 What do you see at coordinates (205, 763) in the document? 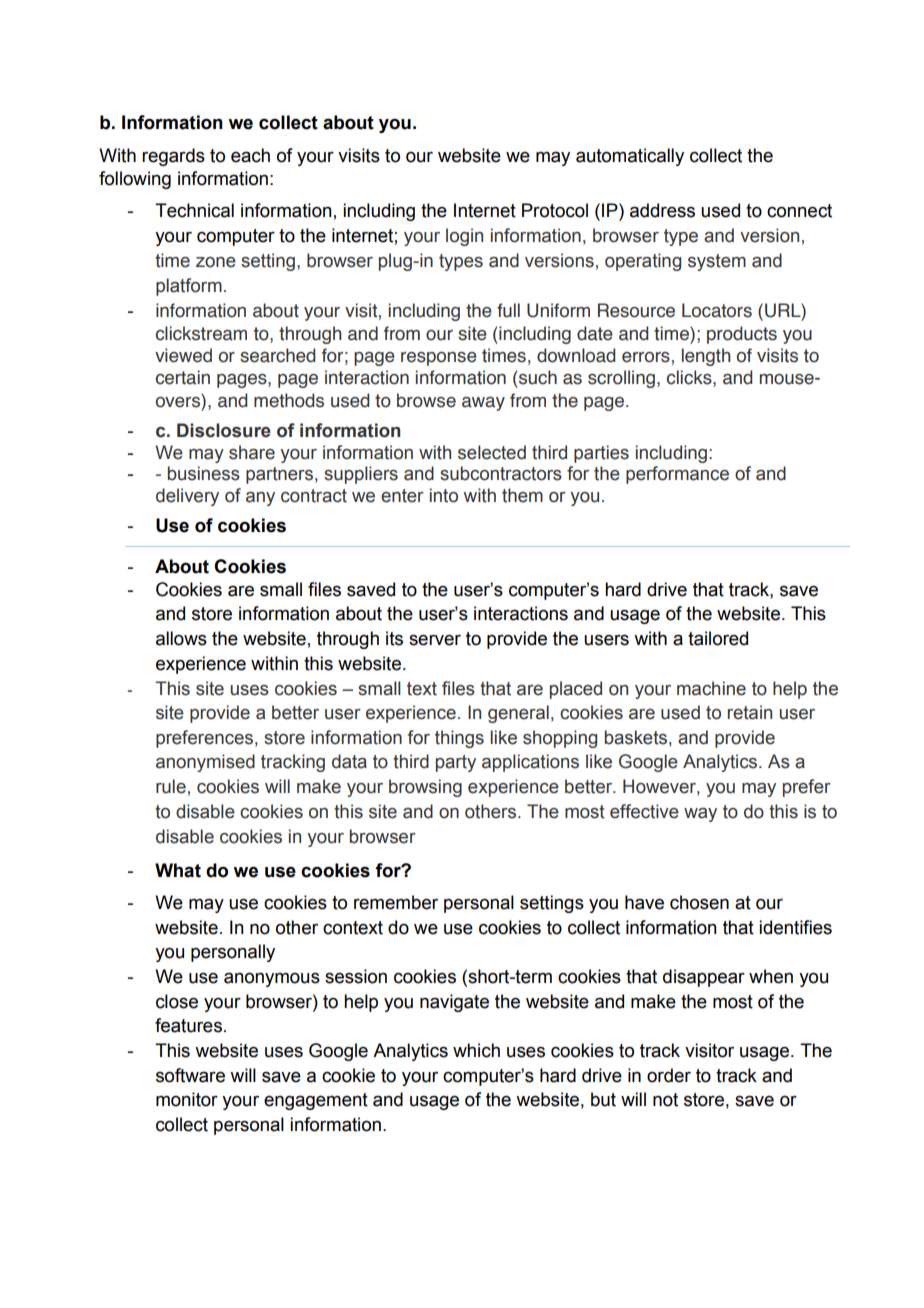
I see `anonymised` at bounding box center [205, 763].
